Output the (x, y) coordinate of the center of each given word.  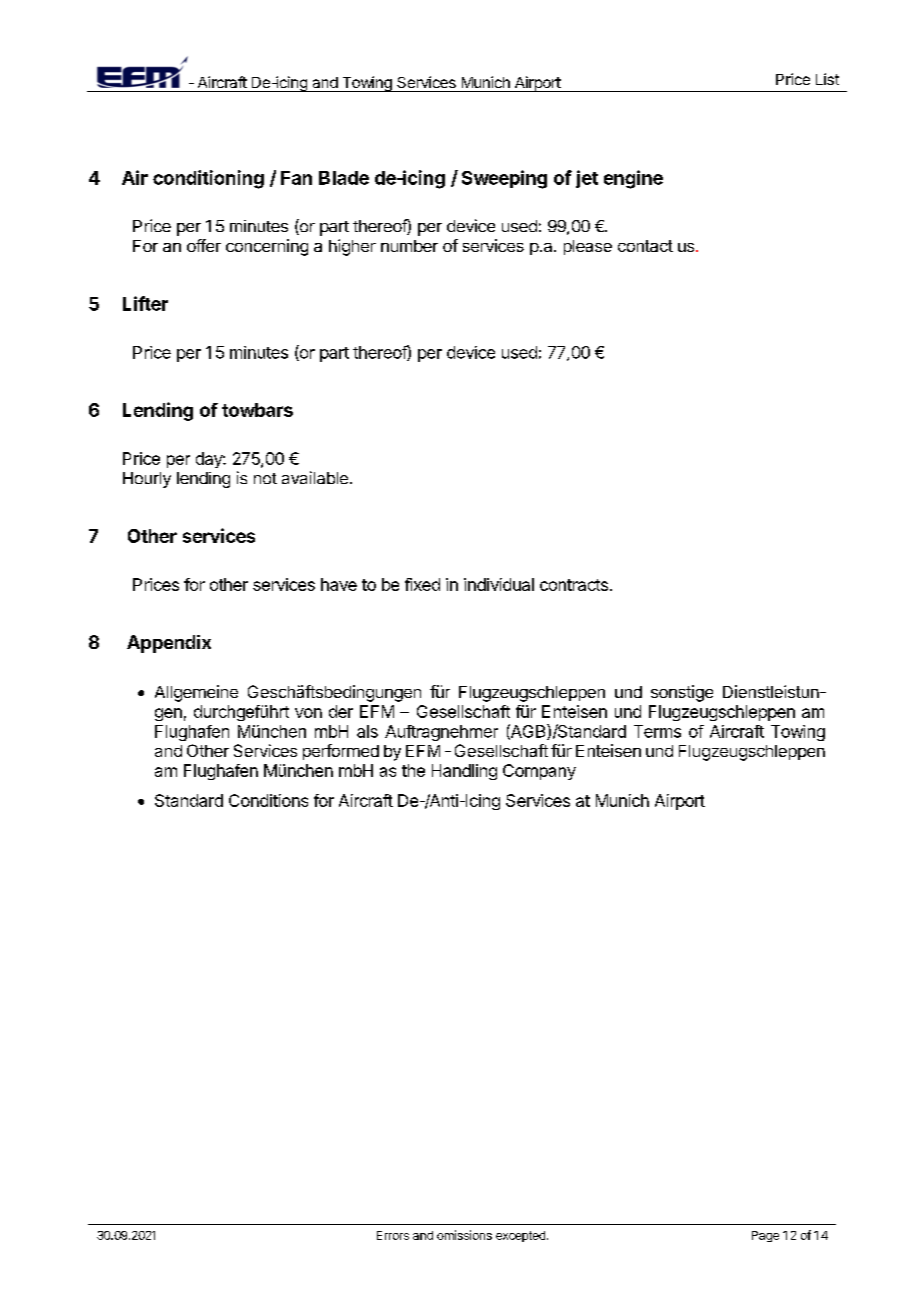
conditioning (208, 179)
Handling (464, 772)
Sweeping (504, 179)
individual (499, 584)
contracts (574, 585)
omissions (464, 1235)
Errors (393, 1235)
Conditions (268, 800)
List (827, 79)
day (210, 460)
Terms (657, 731)
